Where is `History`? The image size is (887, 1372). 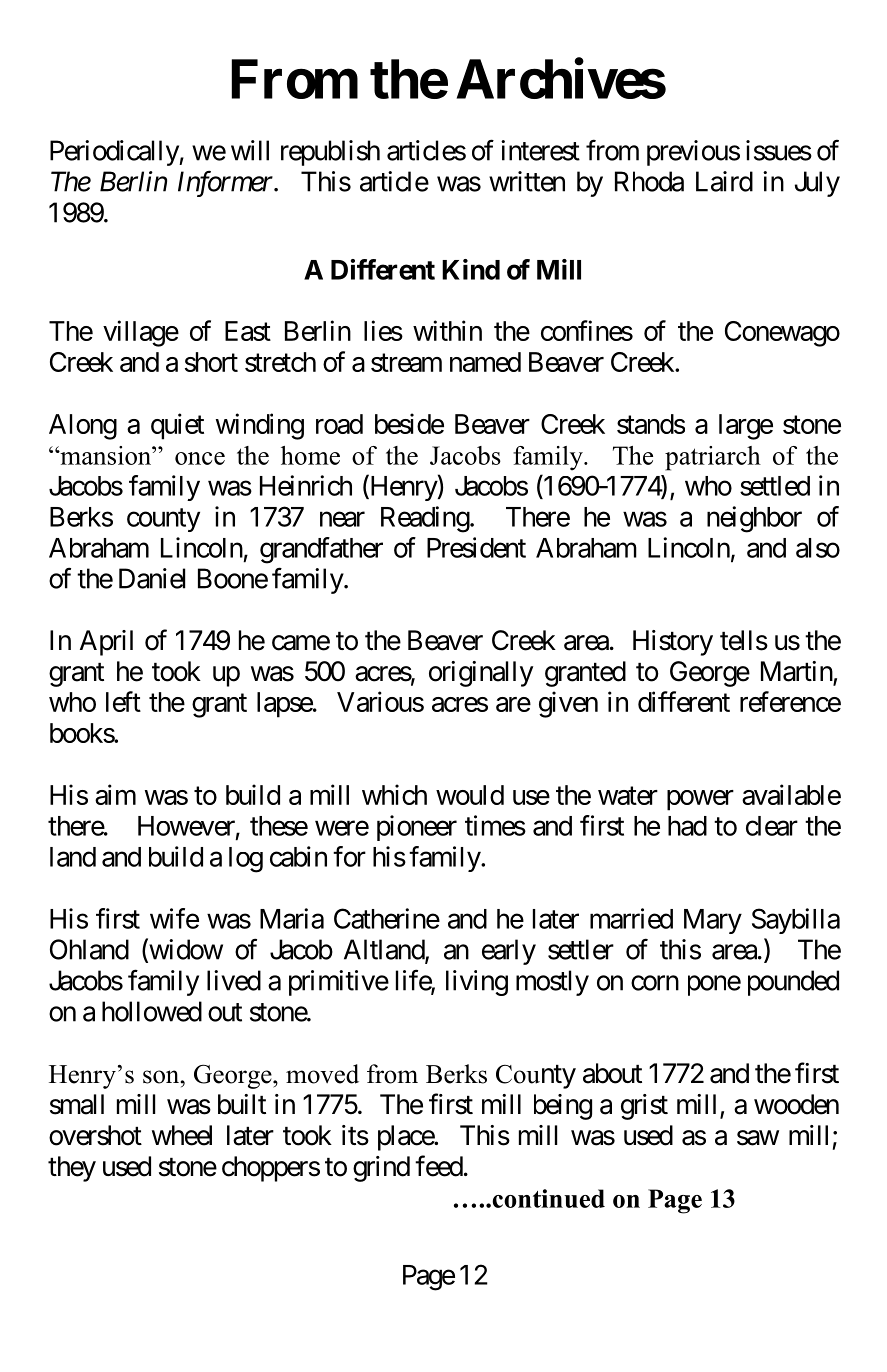 History is located at coordinates (673, 643).
